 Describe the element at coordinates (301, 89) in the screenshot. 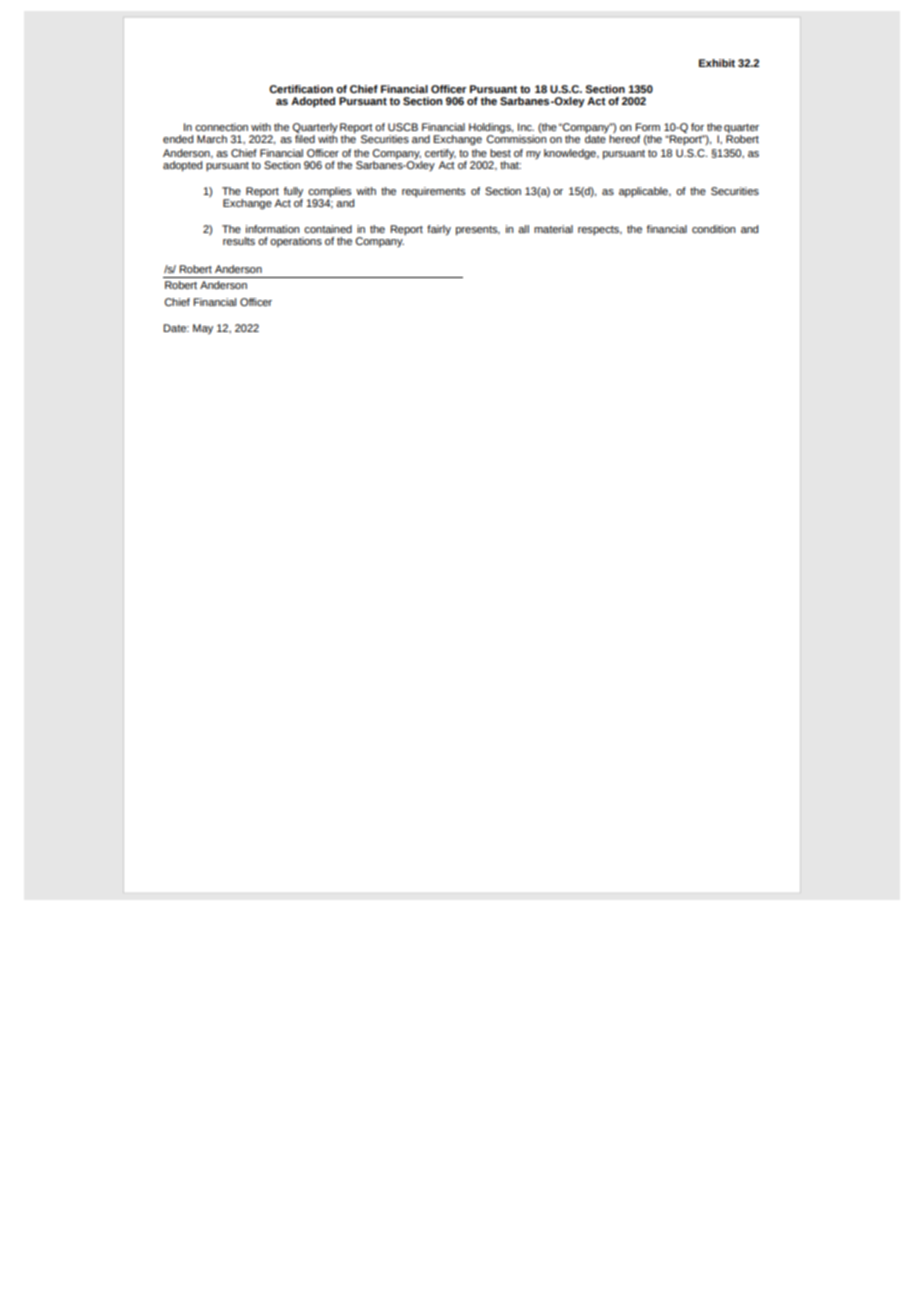

I see `Certification` at that location.
